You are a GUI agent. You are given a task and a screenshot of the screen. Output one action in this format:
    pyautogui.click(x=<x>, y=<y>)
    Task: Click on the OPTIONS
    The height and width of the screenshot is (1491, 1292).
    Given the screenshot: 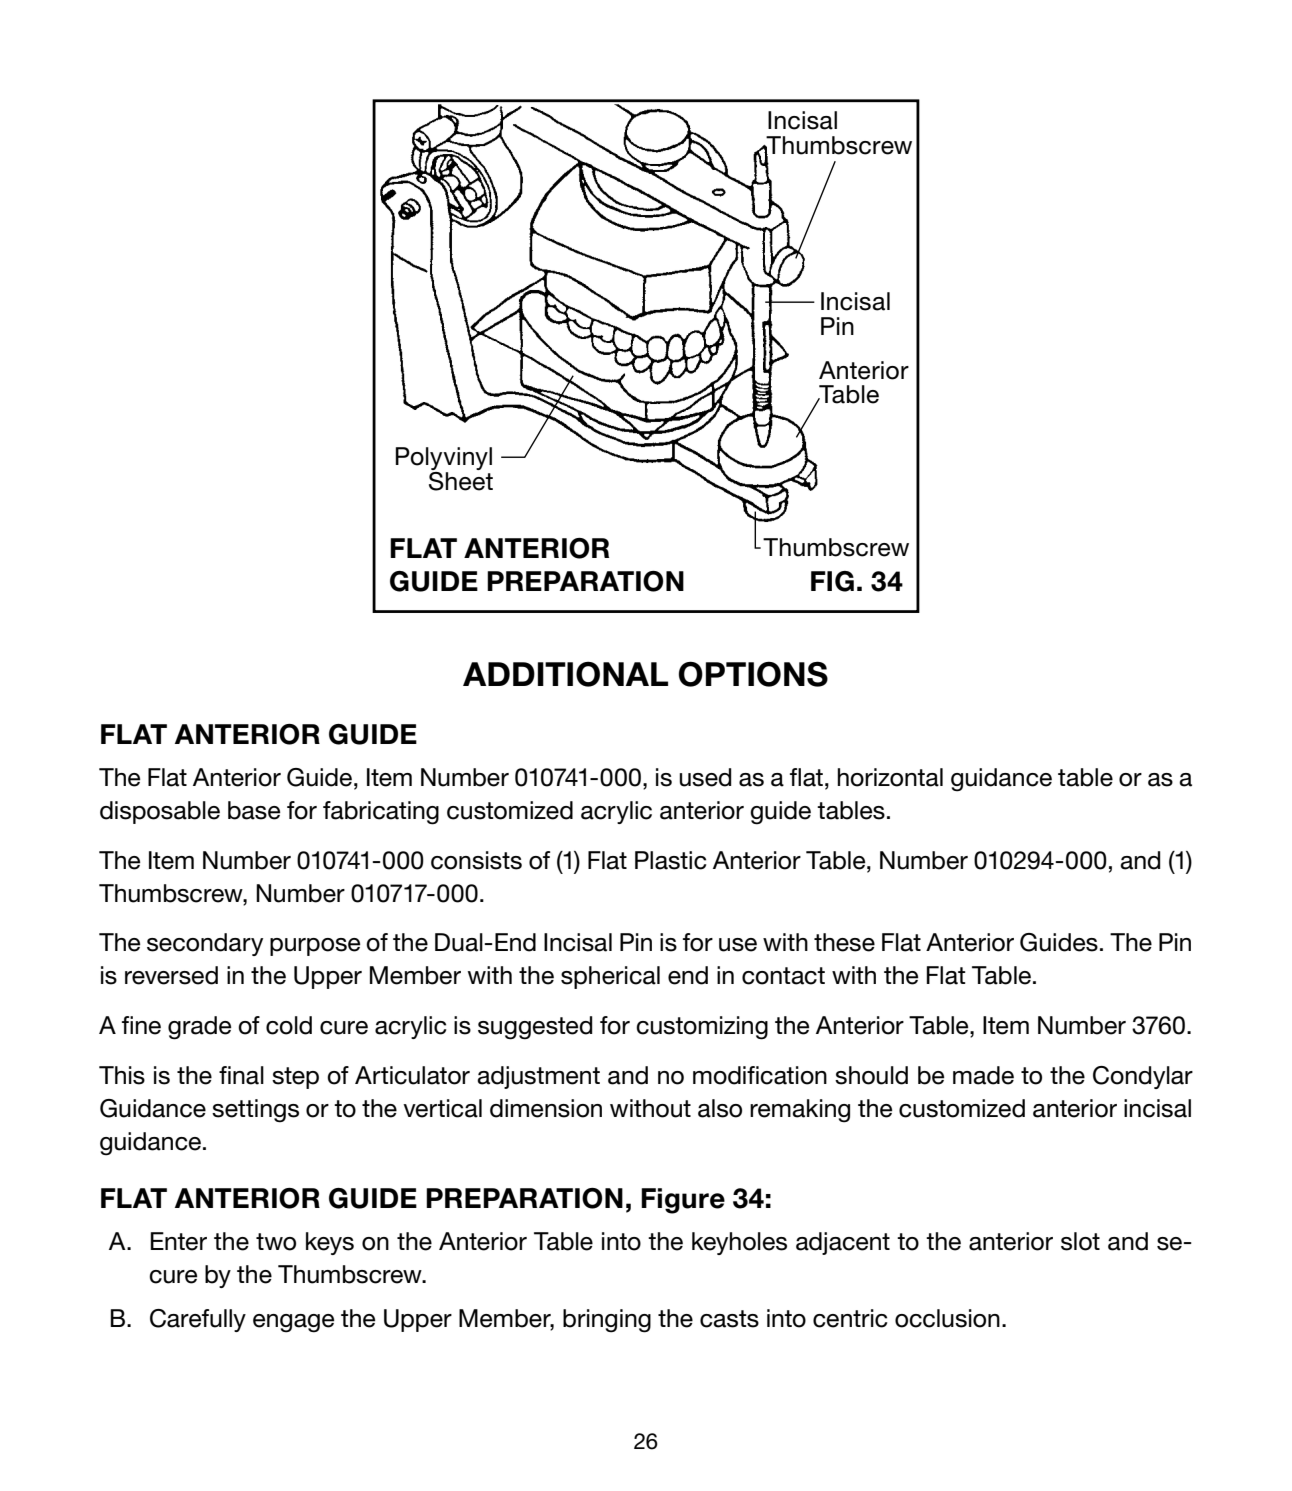 What is the action you would take?
    pyautogui.click(x=753, y=674)
